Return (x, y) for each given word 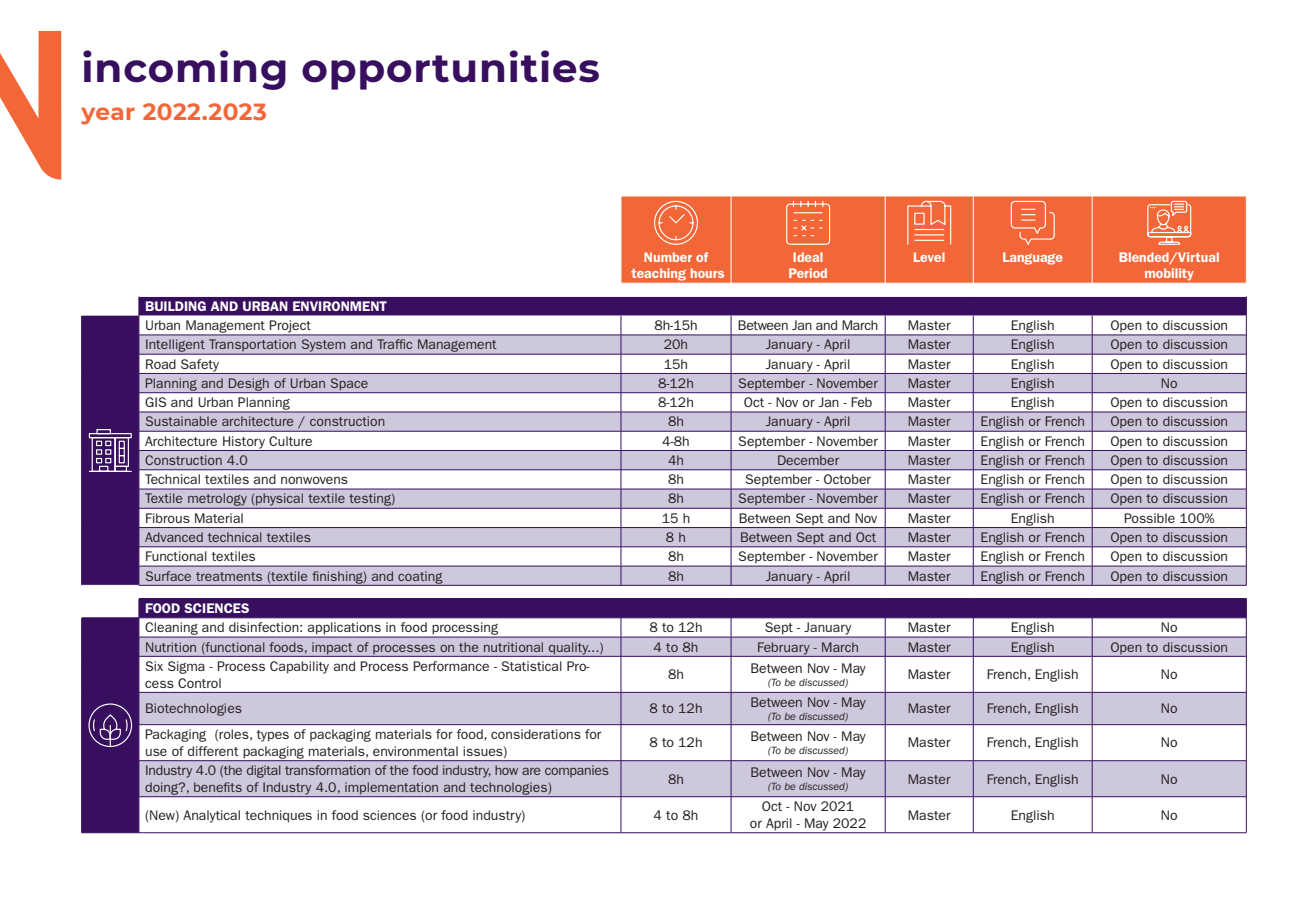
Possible (1149, 518)
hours (707, 273)
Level (929, 257)
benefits (218, 787)
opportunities (450, 70)
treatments (229, 576)
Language (1032, 258)
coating (420, 578)
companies (577, 771)
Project (290, 327)
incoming (184, 70)
